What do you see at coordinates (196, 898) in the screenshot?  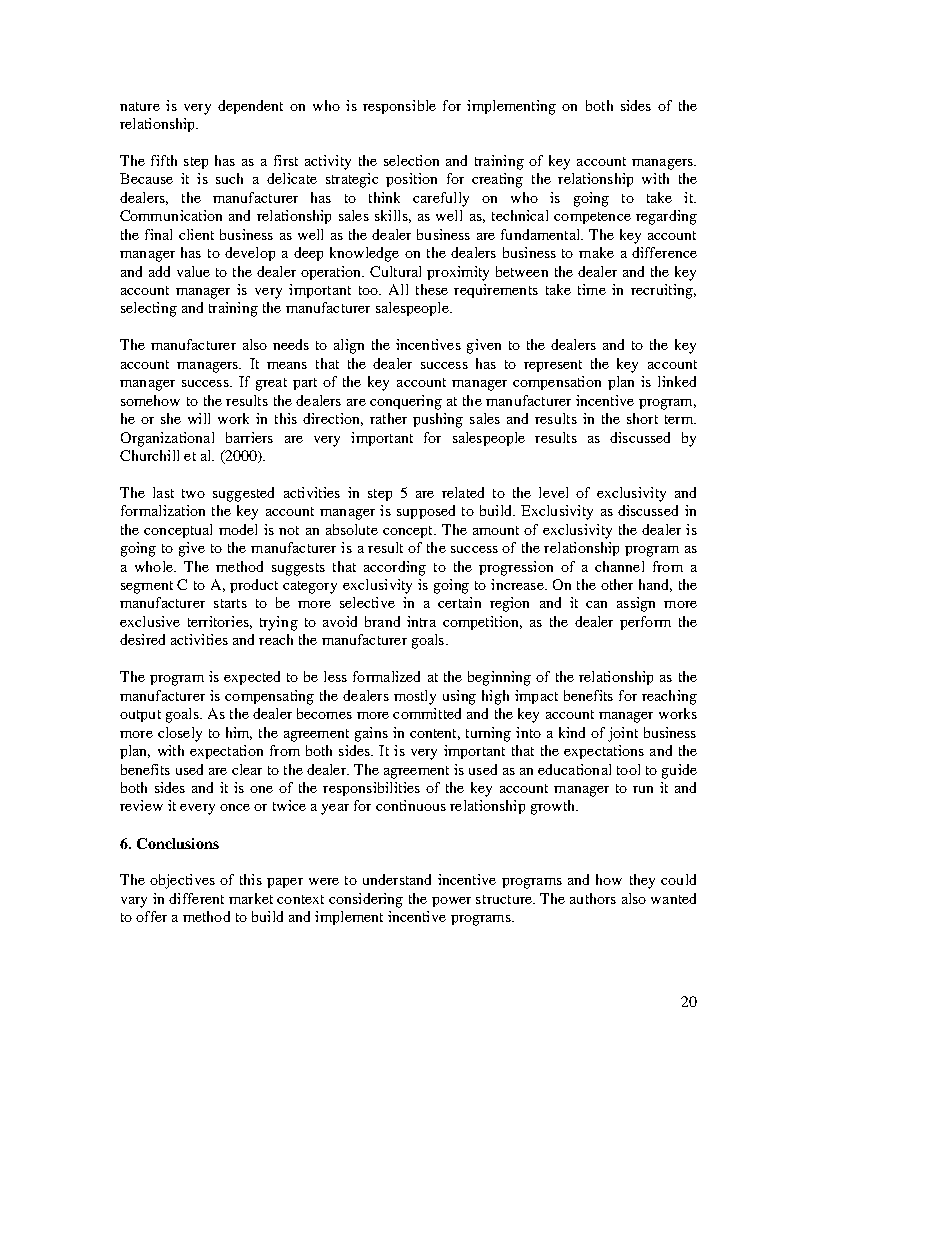 I see `different` at bounding box center [196, 898].
